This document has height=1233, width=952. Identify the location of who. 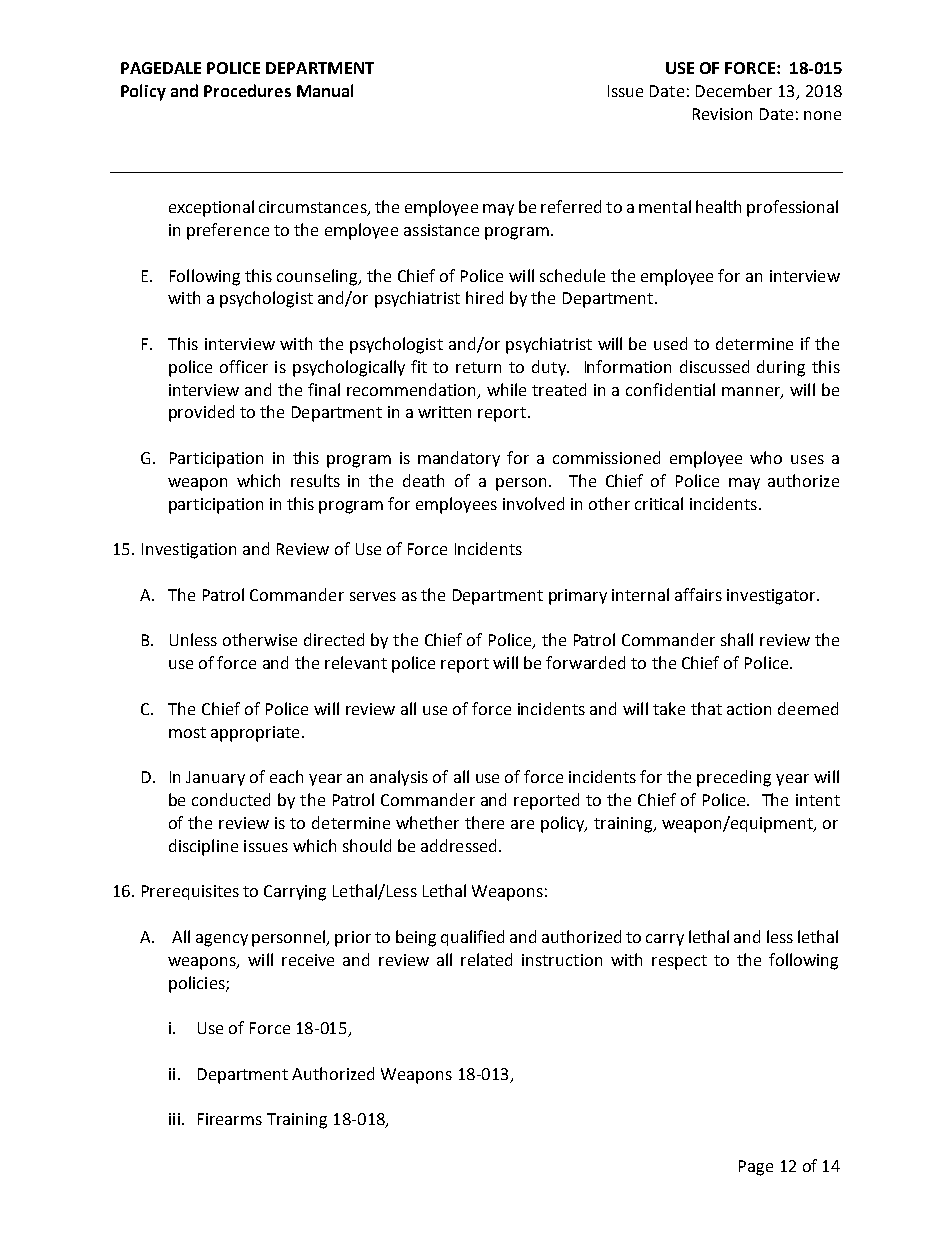
(766, 457).
